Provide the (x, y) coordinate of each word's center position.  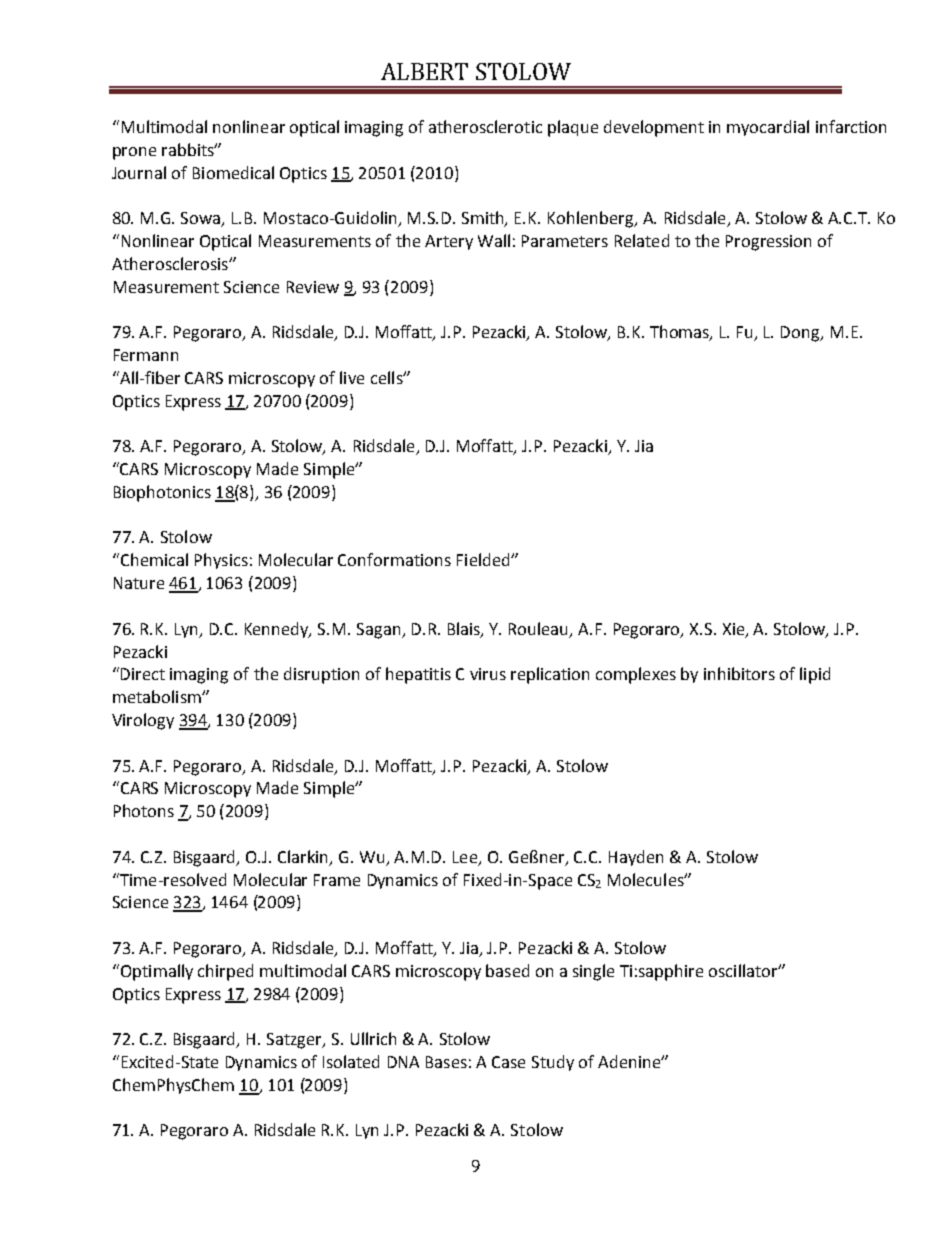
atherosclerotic (485, 126)
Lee (466, 858)
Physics (221, 561)
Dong (801, 334)
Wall (494, 240)
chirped (225, 972)
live (352, 377)
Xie (735, 630)
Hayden (636, 858)
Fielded (484, 559)
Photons (144, 810)
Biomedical (233, 172)
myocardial (768, 128)
